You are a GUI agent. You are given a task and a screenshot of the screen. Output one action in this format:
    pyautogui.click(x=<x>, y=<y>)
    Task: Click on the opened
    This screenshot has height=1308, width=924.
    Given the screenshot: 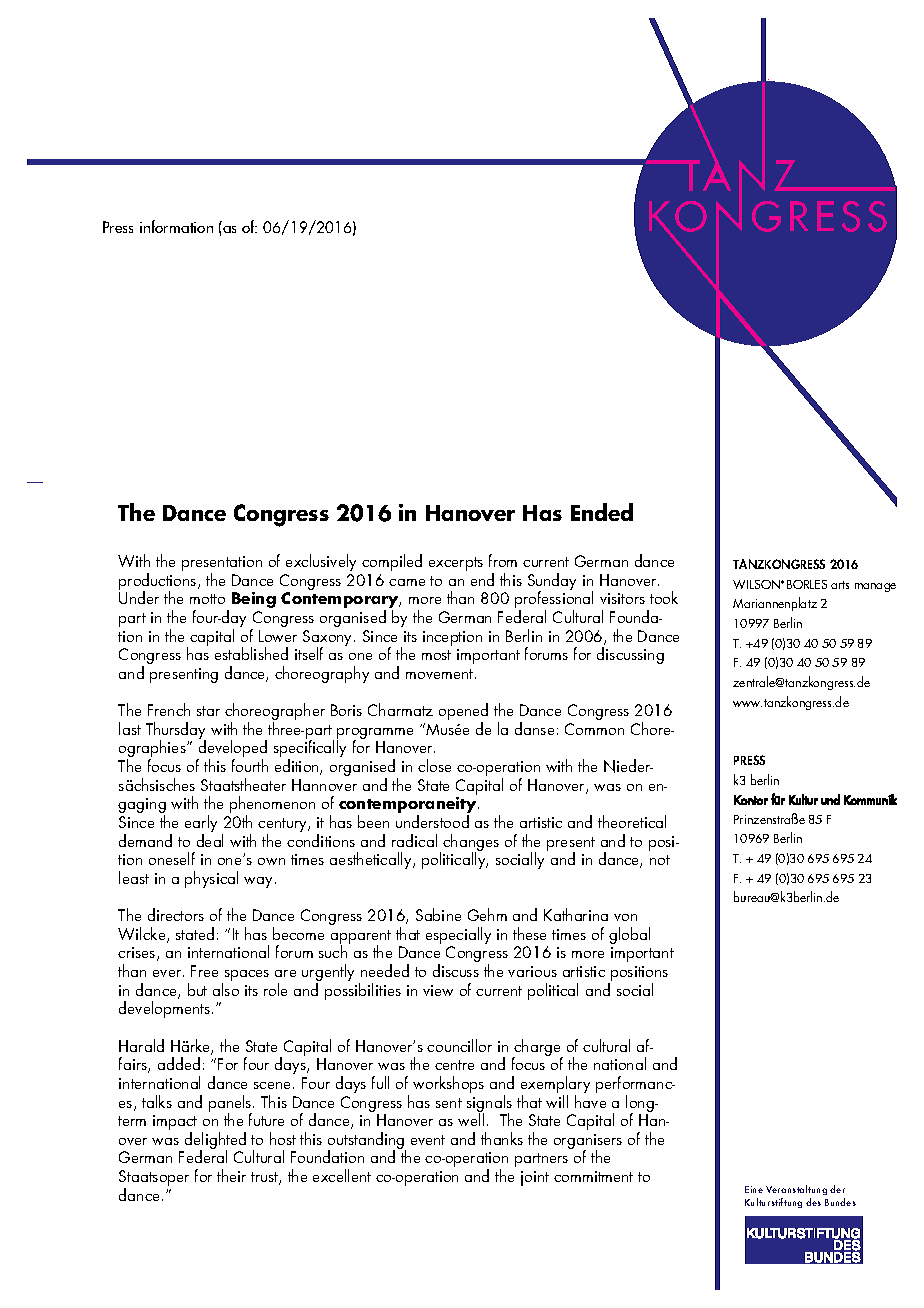 What is the action you would take?
    pyautogui.click(x=463, y=713)
